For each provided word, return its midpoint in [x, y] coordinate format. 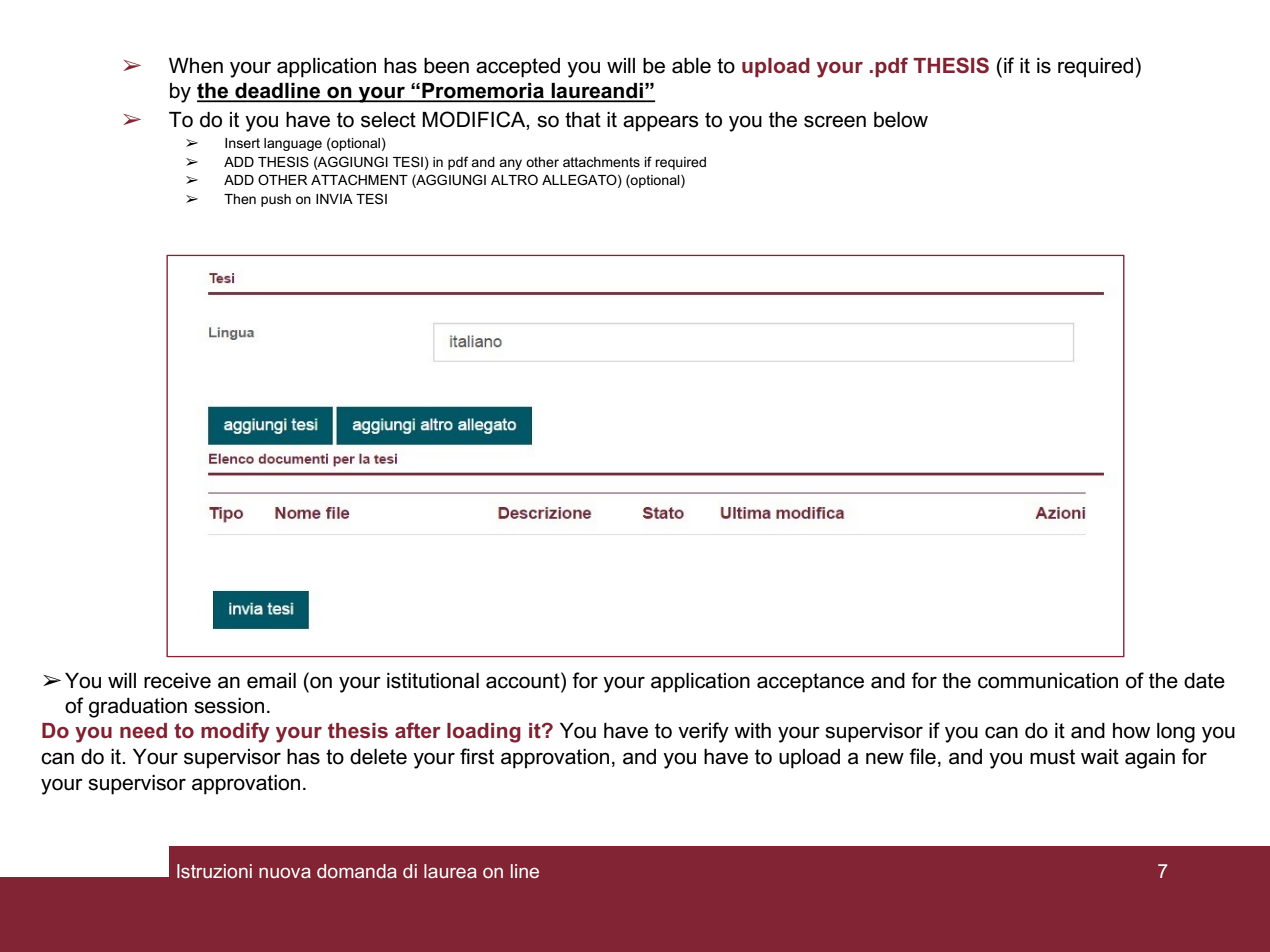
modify [235, 732]
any [510, 164]
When [196, 66]
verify [703, 732]
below [901, 120]
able [691, 66]
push [276, 200]
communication [1048, 681]
